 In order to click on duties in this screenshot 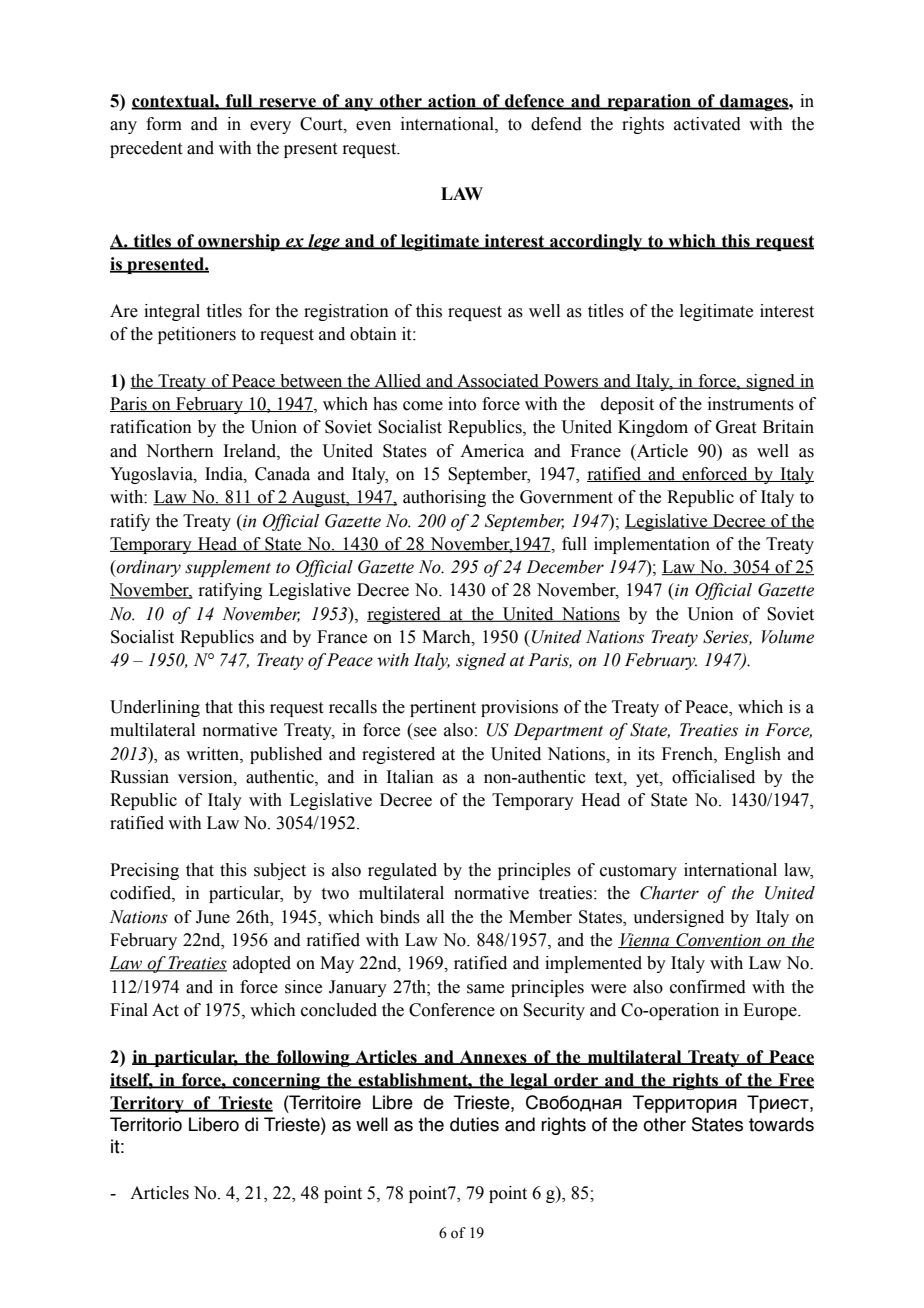, I will do `click(474, 1124)`.
